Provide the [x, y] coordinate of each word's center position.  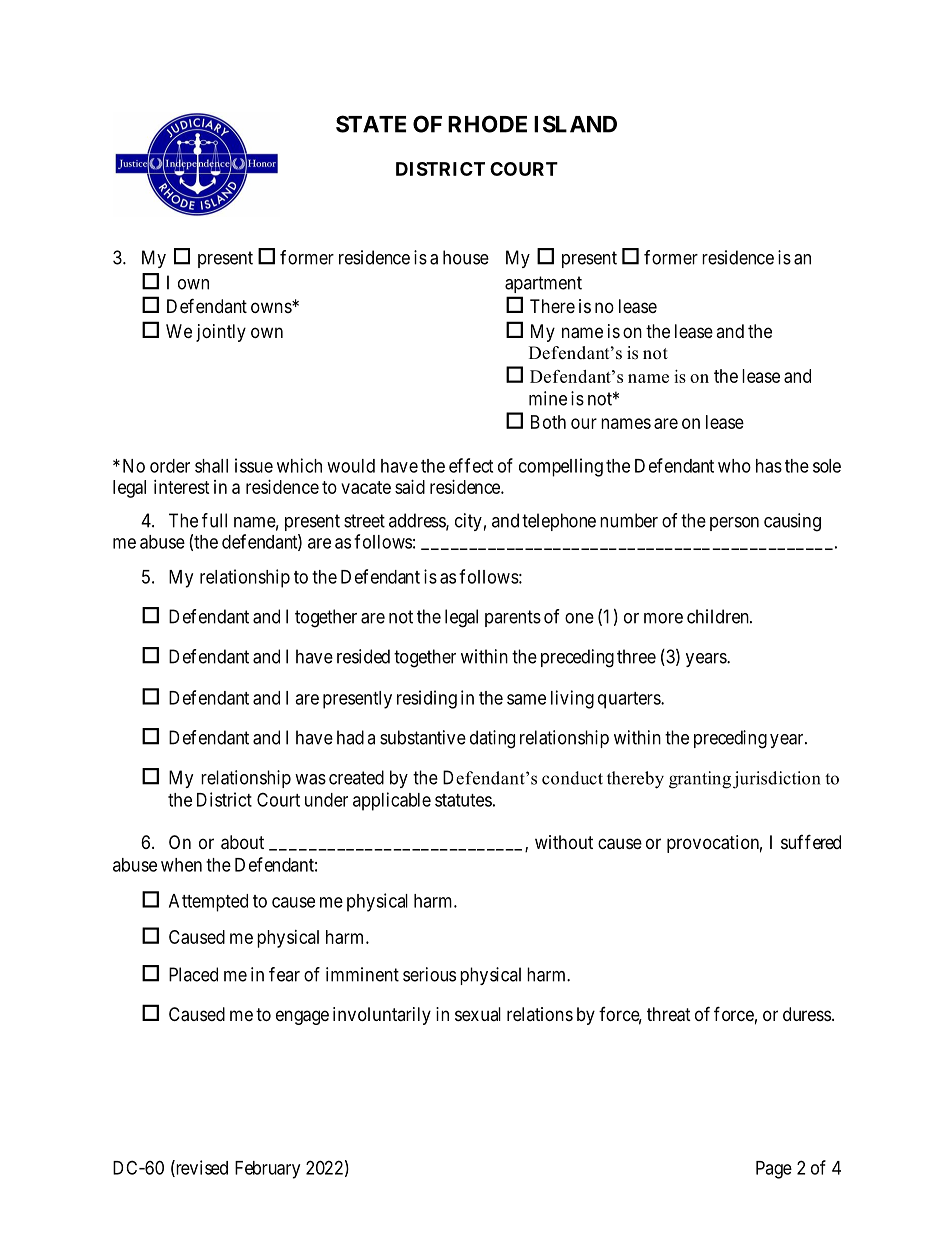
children [719, 616]
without [564, 842]
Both [548, 422]
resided [363, 656]
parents [513, 618]
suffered [811, 841]
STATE [371, 124]
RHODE [487, 124]
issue [254, 465]
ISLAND [575, 124]
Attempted [208, 903]
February [267, 1170]
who [734, 466]
